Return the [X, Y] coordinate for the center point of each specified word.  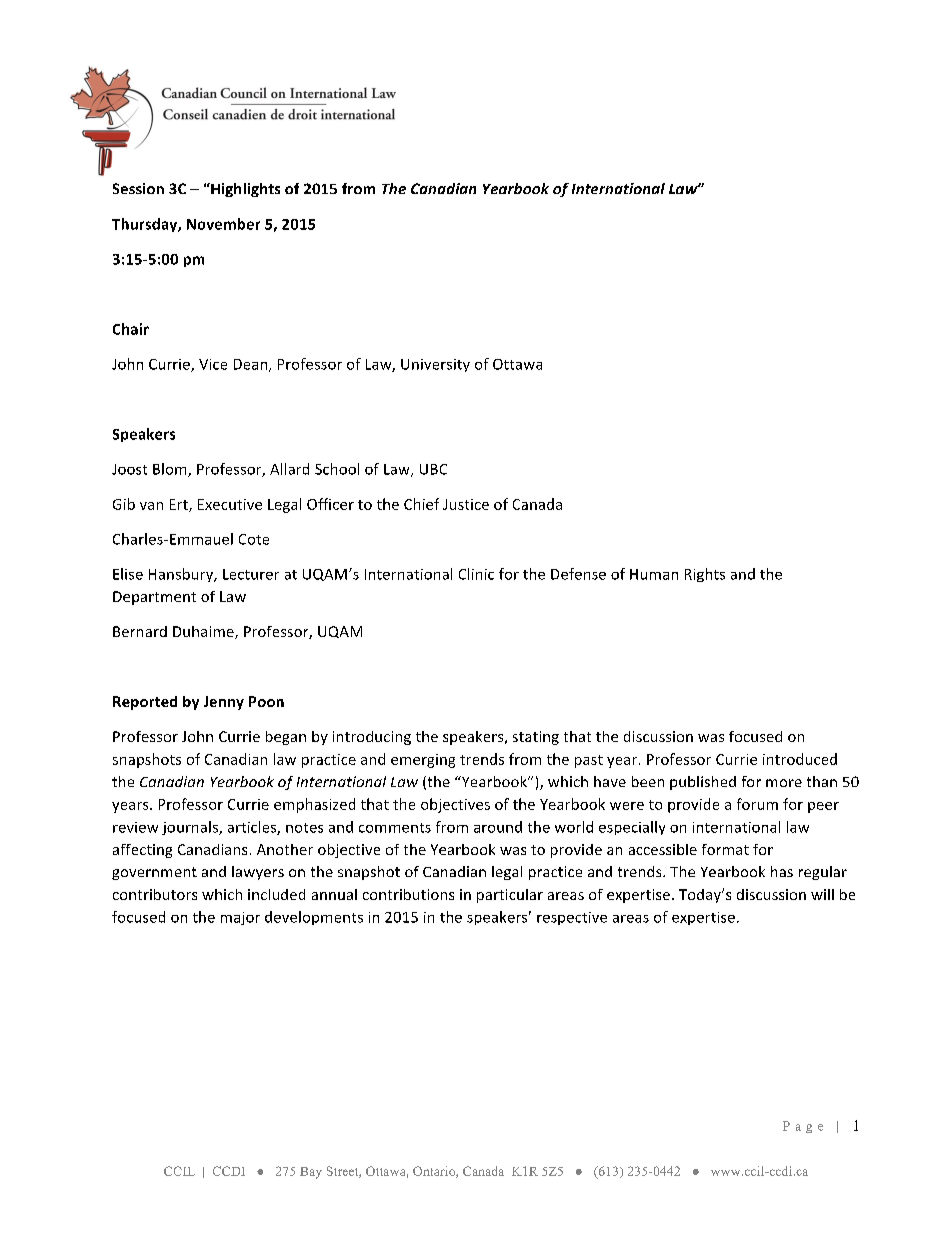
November [223, 224]
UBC [433, 469]
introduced [800, 759]
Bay [311, 1173]
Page [803, 1127]
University [435, 365]
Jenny [224, 703]
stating [536, 738]
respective [572, 918]
